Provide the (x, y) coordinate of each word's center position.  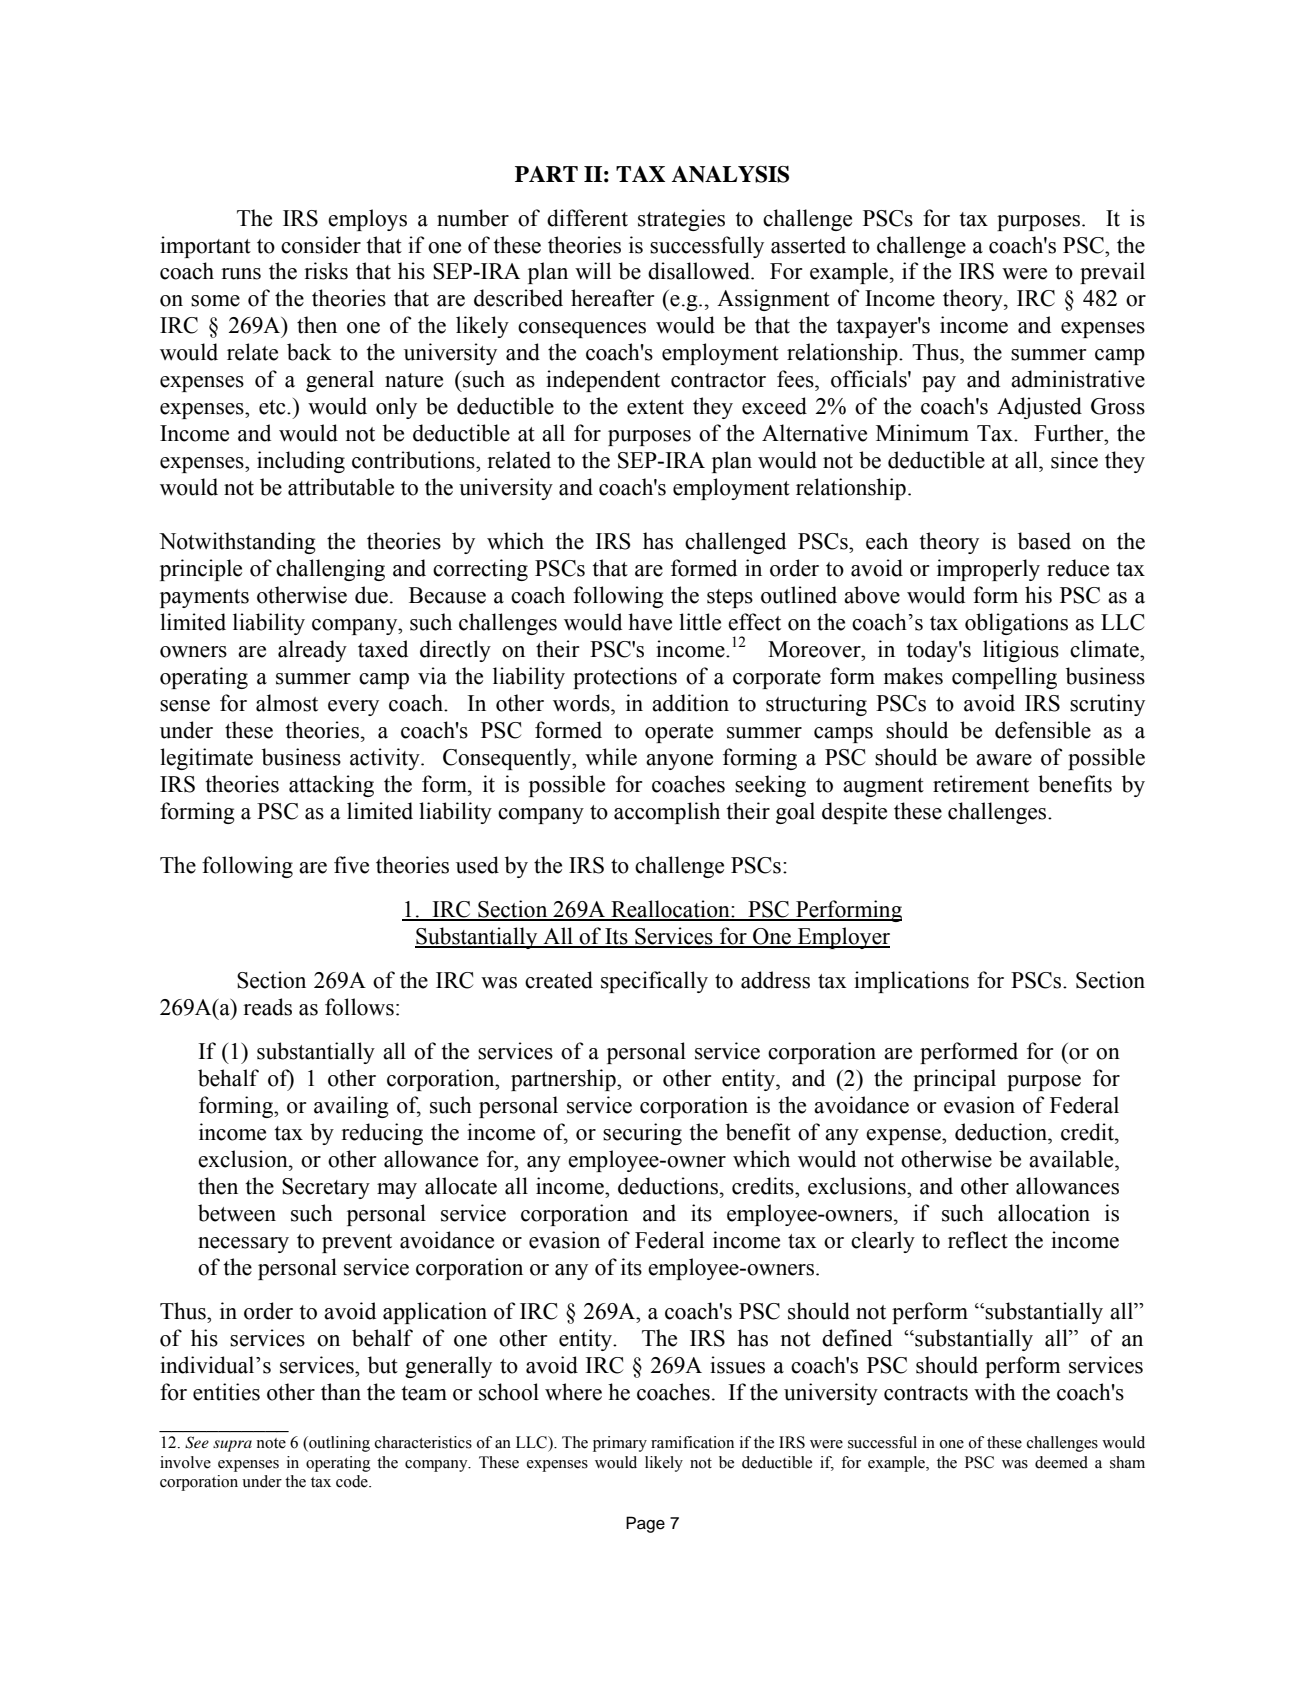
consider (321, 245)
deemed (1061, 1462)
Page (645, 1524)
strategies (681, 220)
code (353, 1481)
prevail (1112, 273)
